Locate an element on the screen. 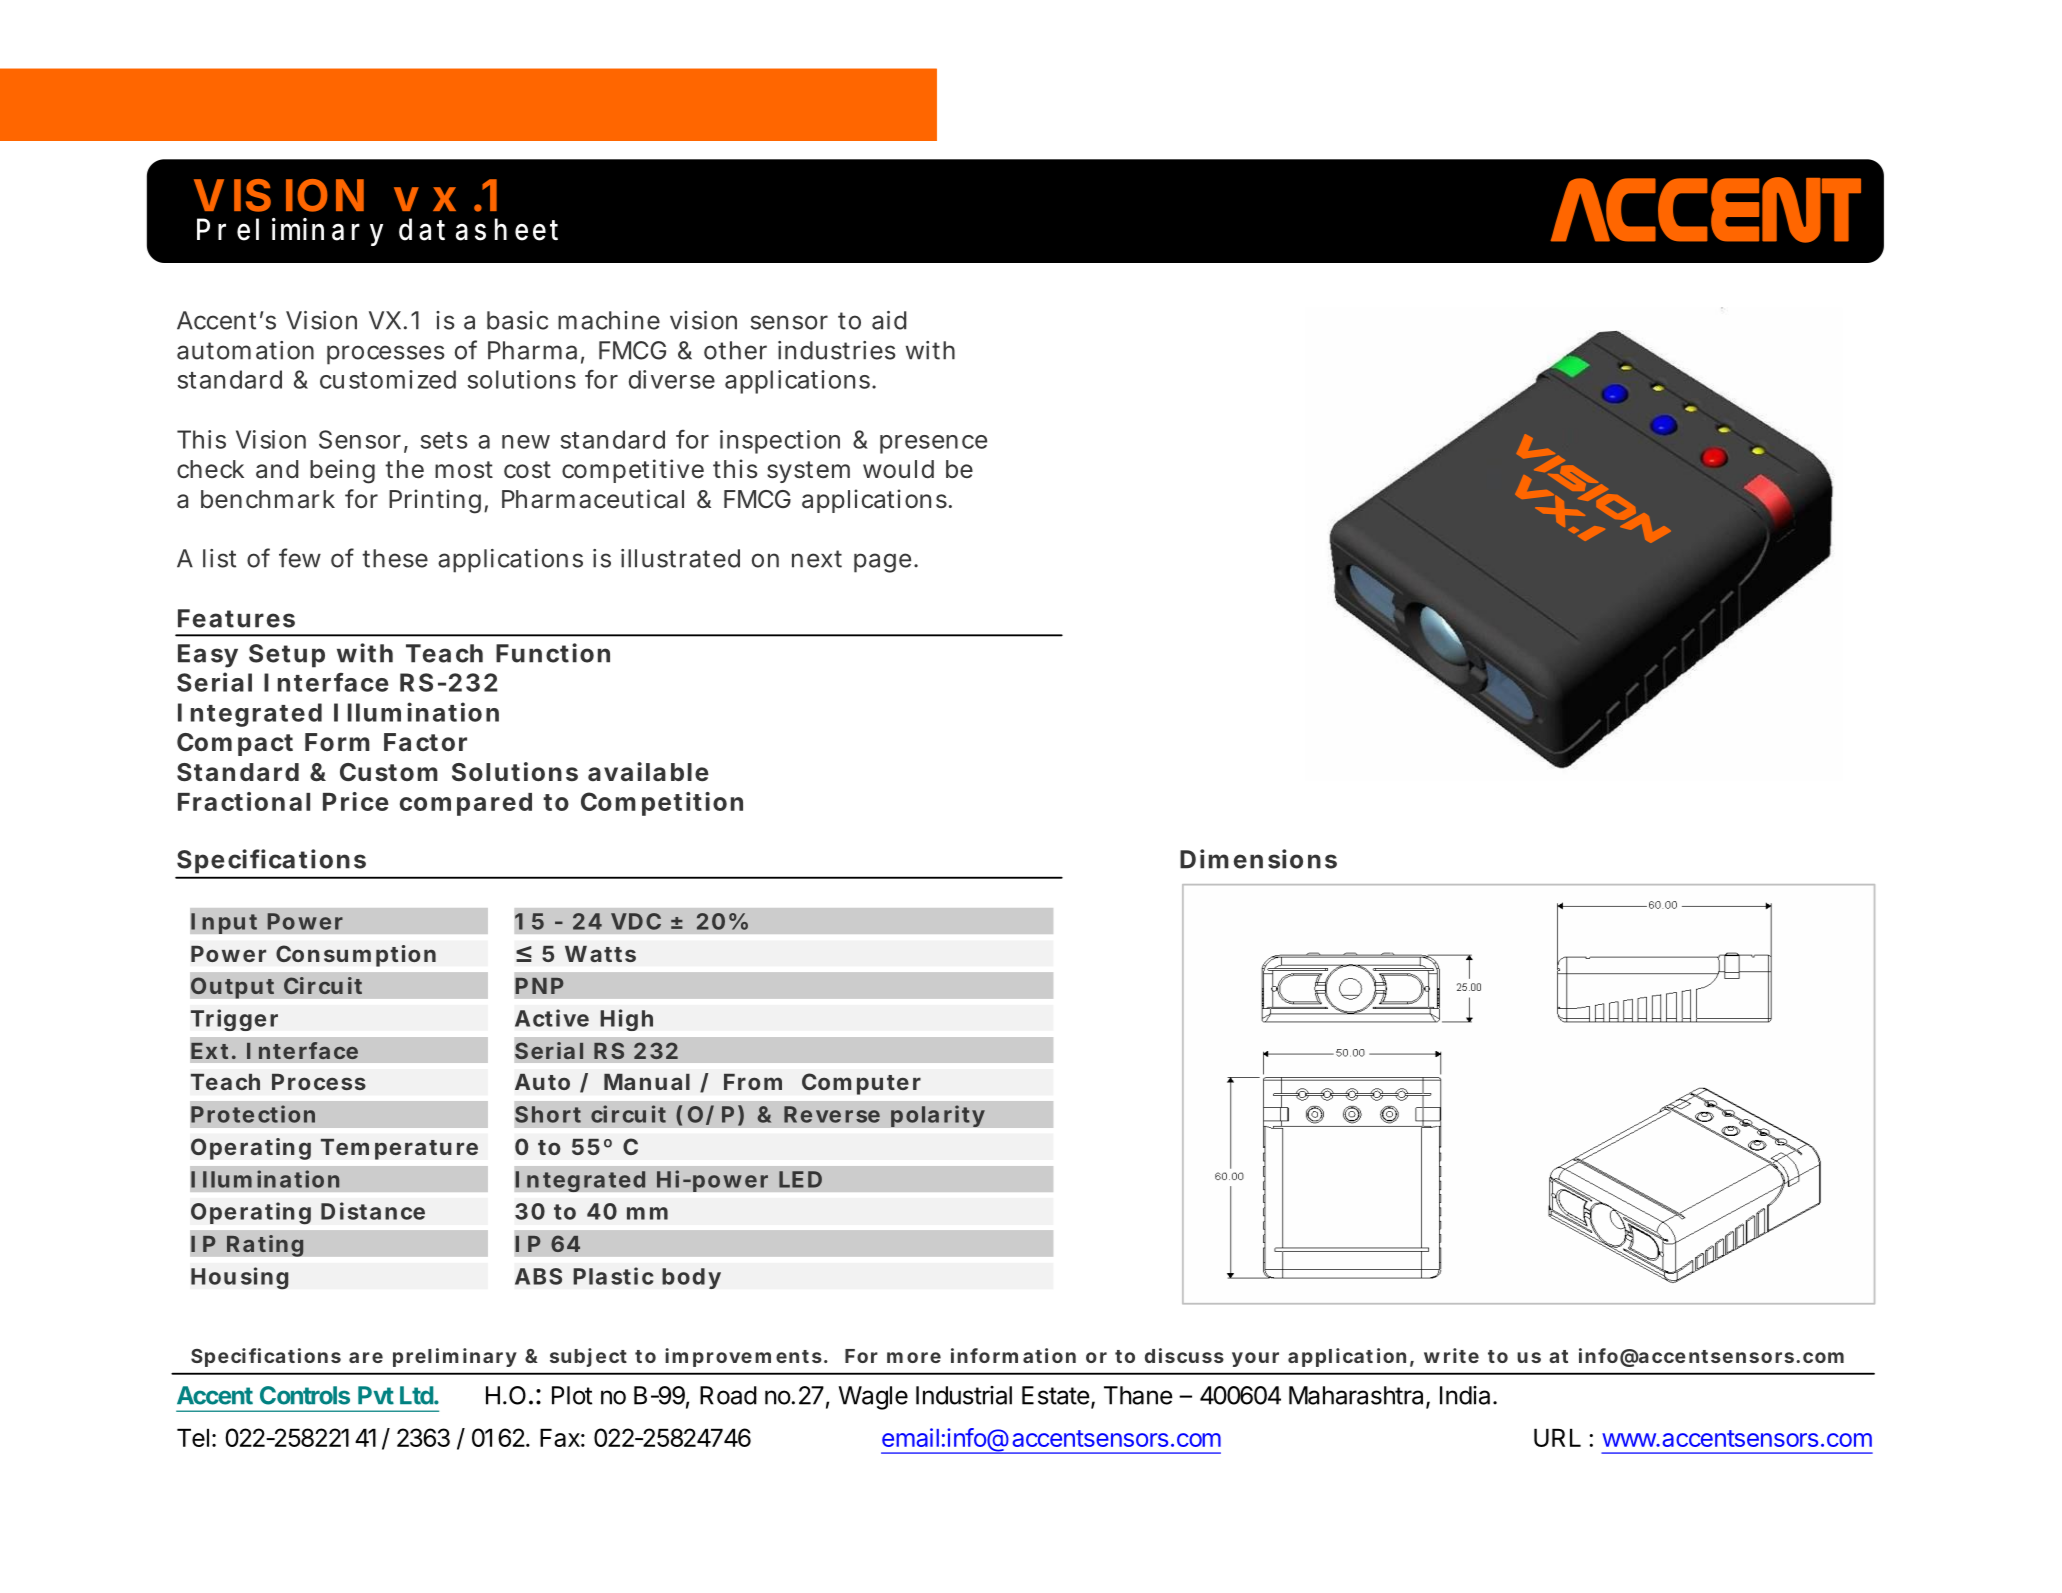 The height and width of the screenshot is (1593, 2062). Computer is located at coordinates (861, 1084).
